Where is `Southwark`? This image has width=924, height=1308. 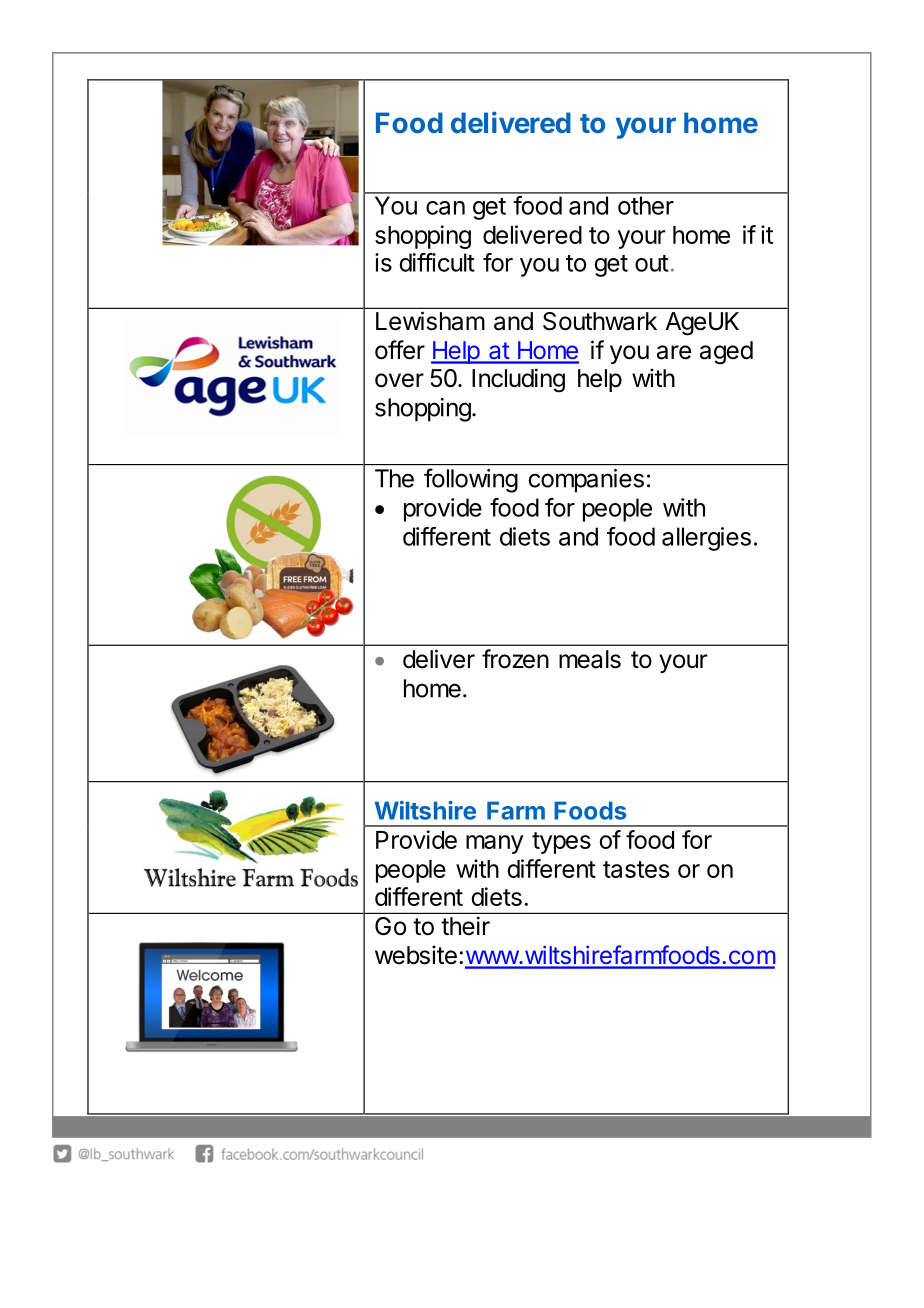 Southwark is located at coordinates (600, 321).
